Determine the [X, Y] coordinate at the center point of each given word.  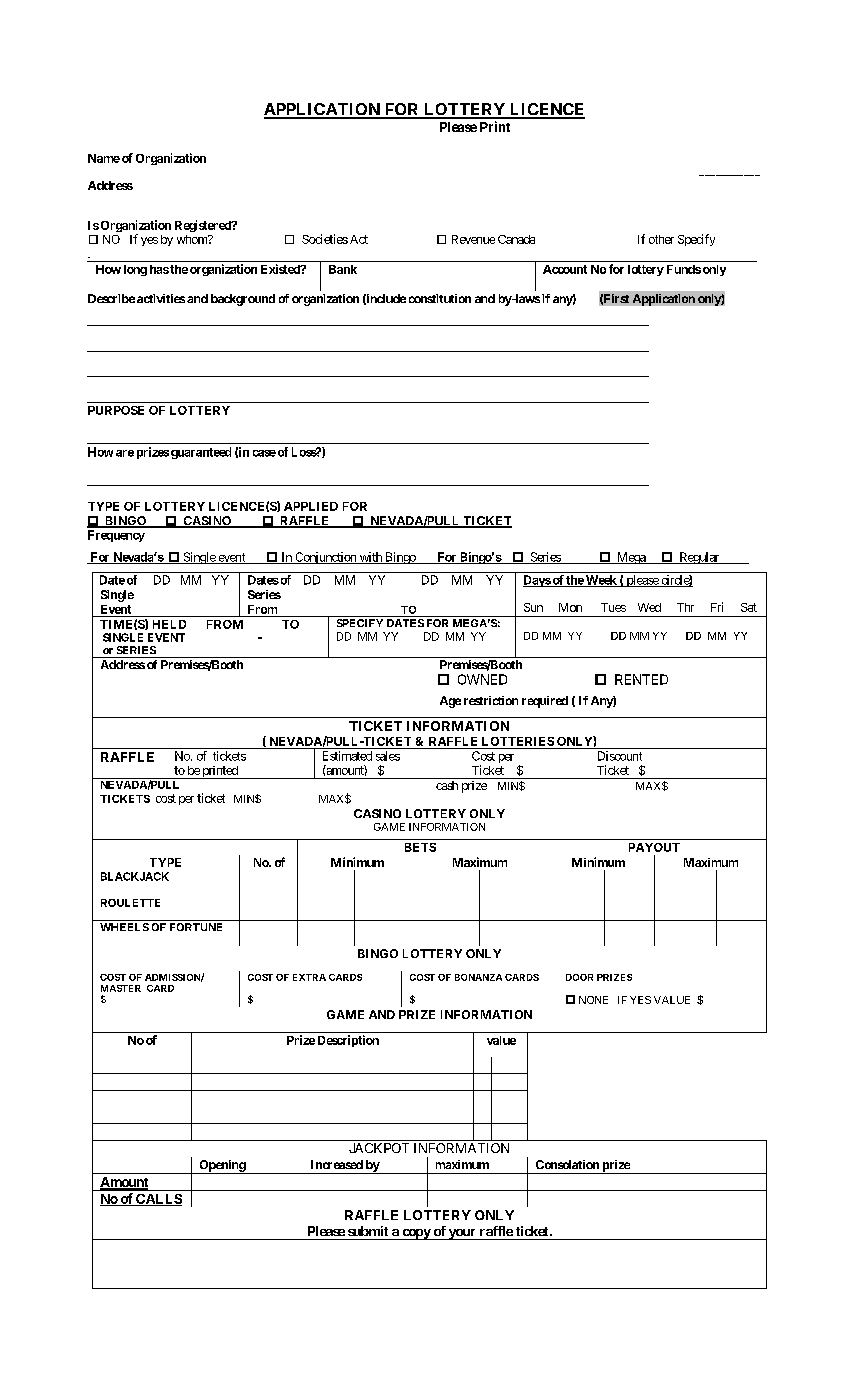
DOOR [579, 977]
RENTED [641, 679]
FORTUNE [196, 927]
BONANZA [478, 977]
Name [104, 158]
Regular [699, 558]
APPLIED [311, 506]
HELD [169, 624]
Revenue [473, 239]
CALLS [158, 1200]
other [661, 239]
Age [450, 702]
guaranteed [201, 453]
